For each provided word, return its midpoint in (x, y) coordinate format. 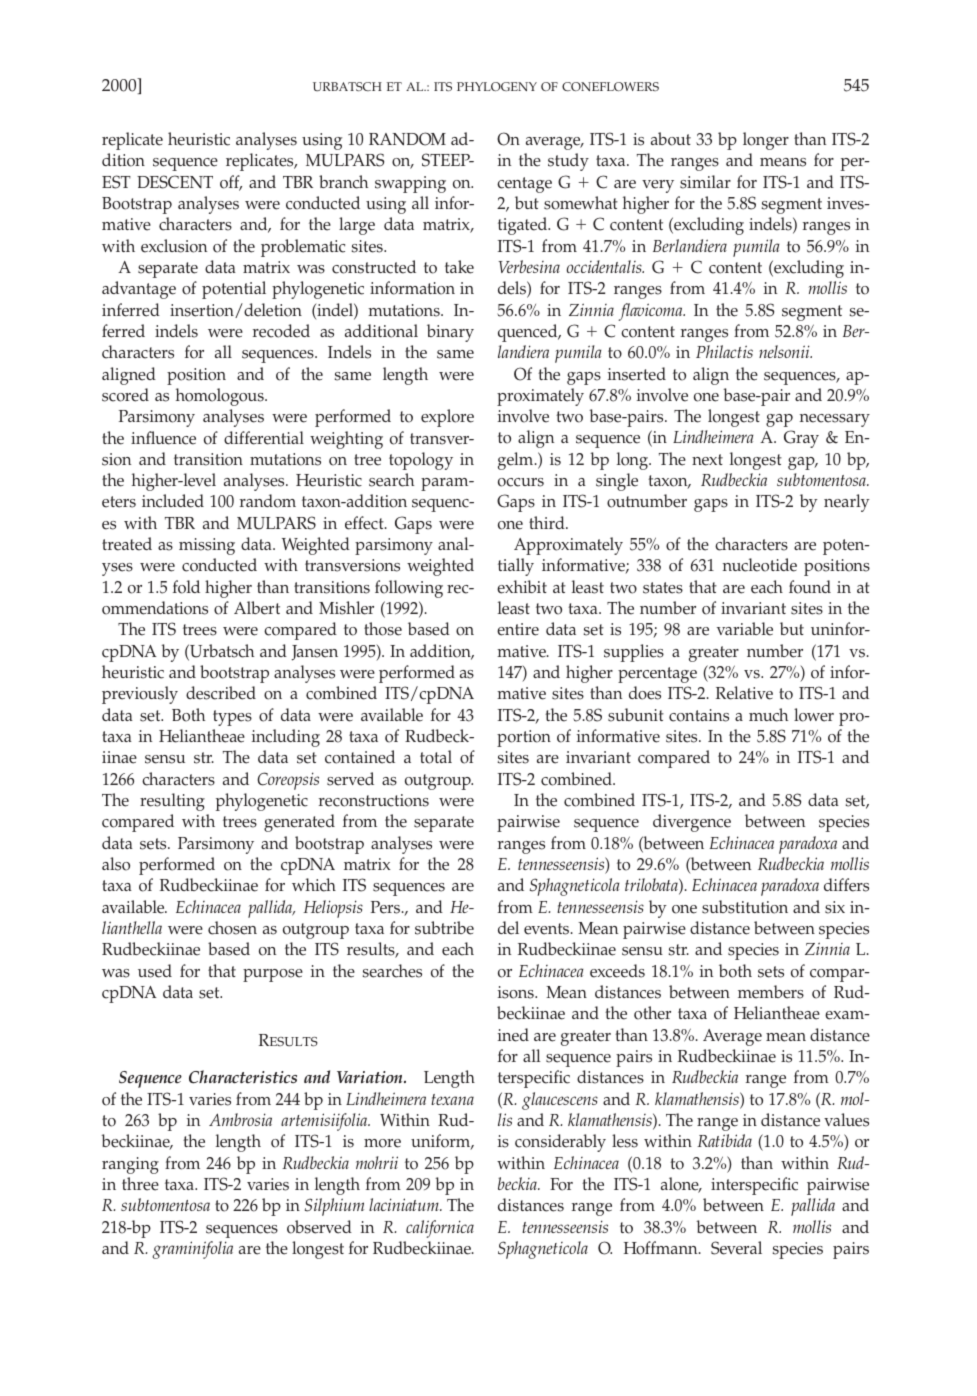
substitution (745, 907)
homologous (221, 397)
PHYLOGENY (497, 86)
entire (518, 629)
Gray (801, 439)
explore (447, 418)
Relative (744, 693)
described (221, 693)
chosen (232, 928)
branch (343, 182)
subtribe (444, 928)
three (140, 1184)
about (671, 139)
